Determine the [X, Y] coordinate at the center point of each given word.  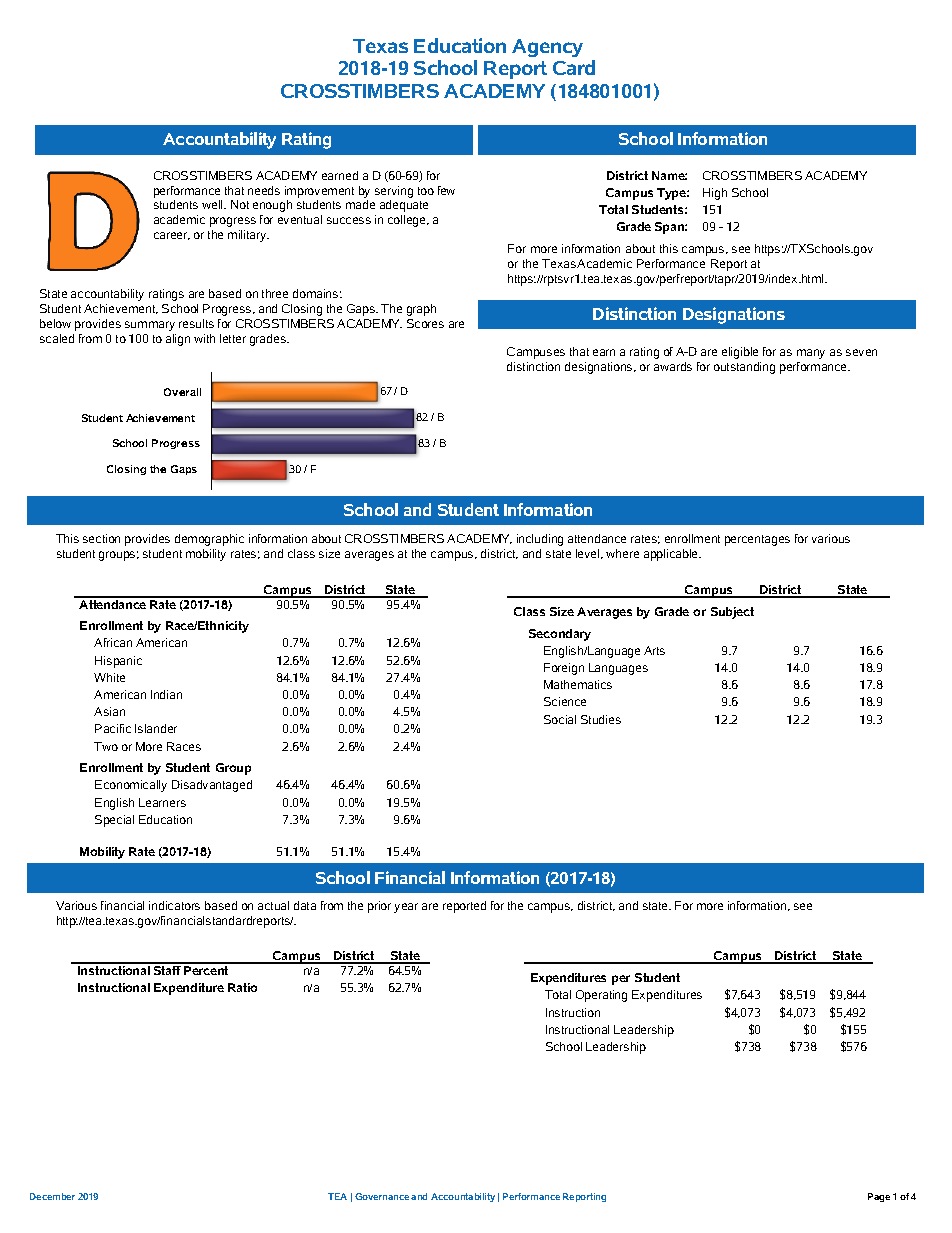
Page [879, 1197]
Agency [547, 48]
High [715, 194]
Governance [382, 1196]
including [540, 540]
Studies [601, 719]
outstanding [744, 368]
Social [560, 719]
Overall [182, 392]
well [213, 204]
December [52, 1196]
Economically [131, 786]
